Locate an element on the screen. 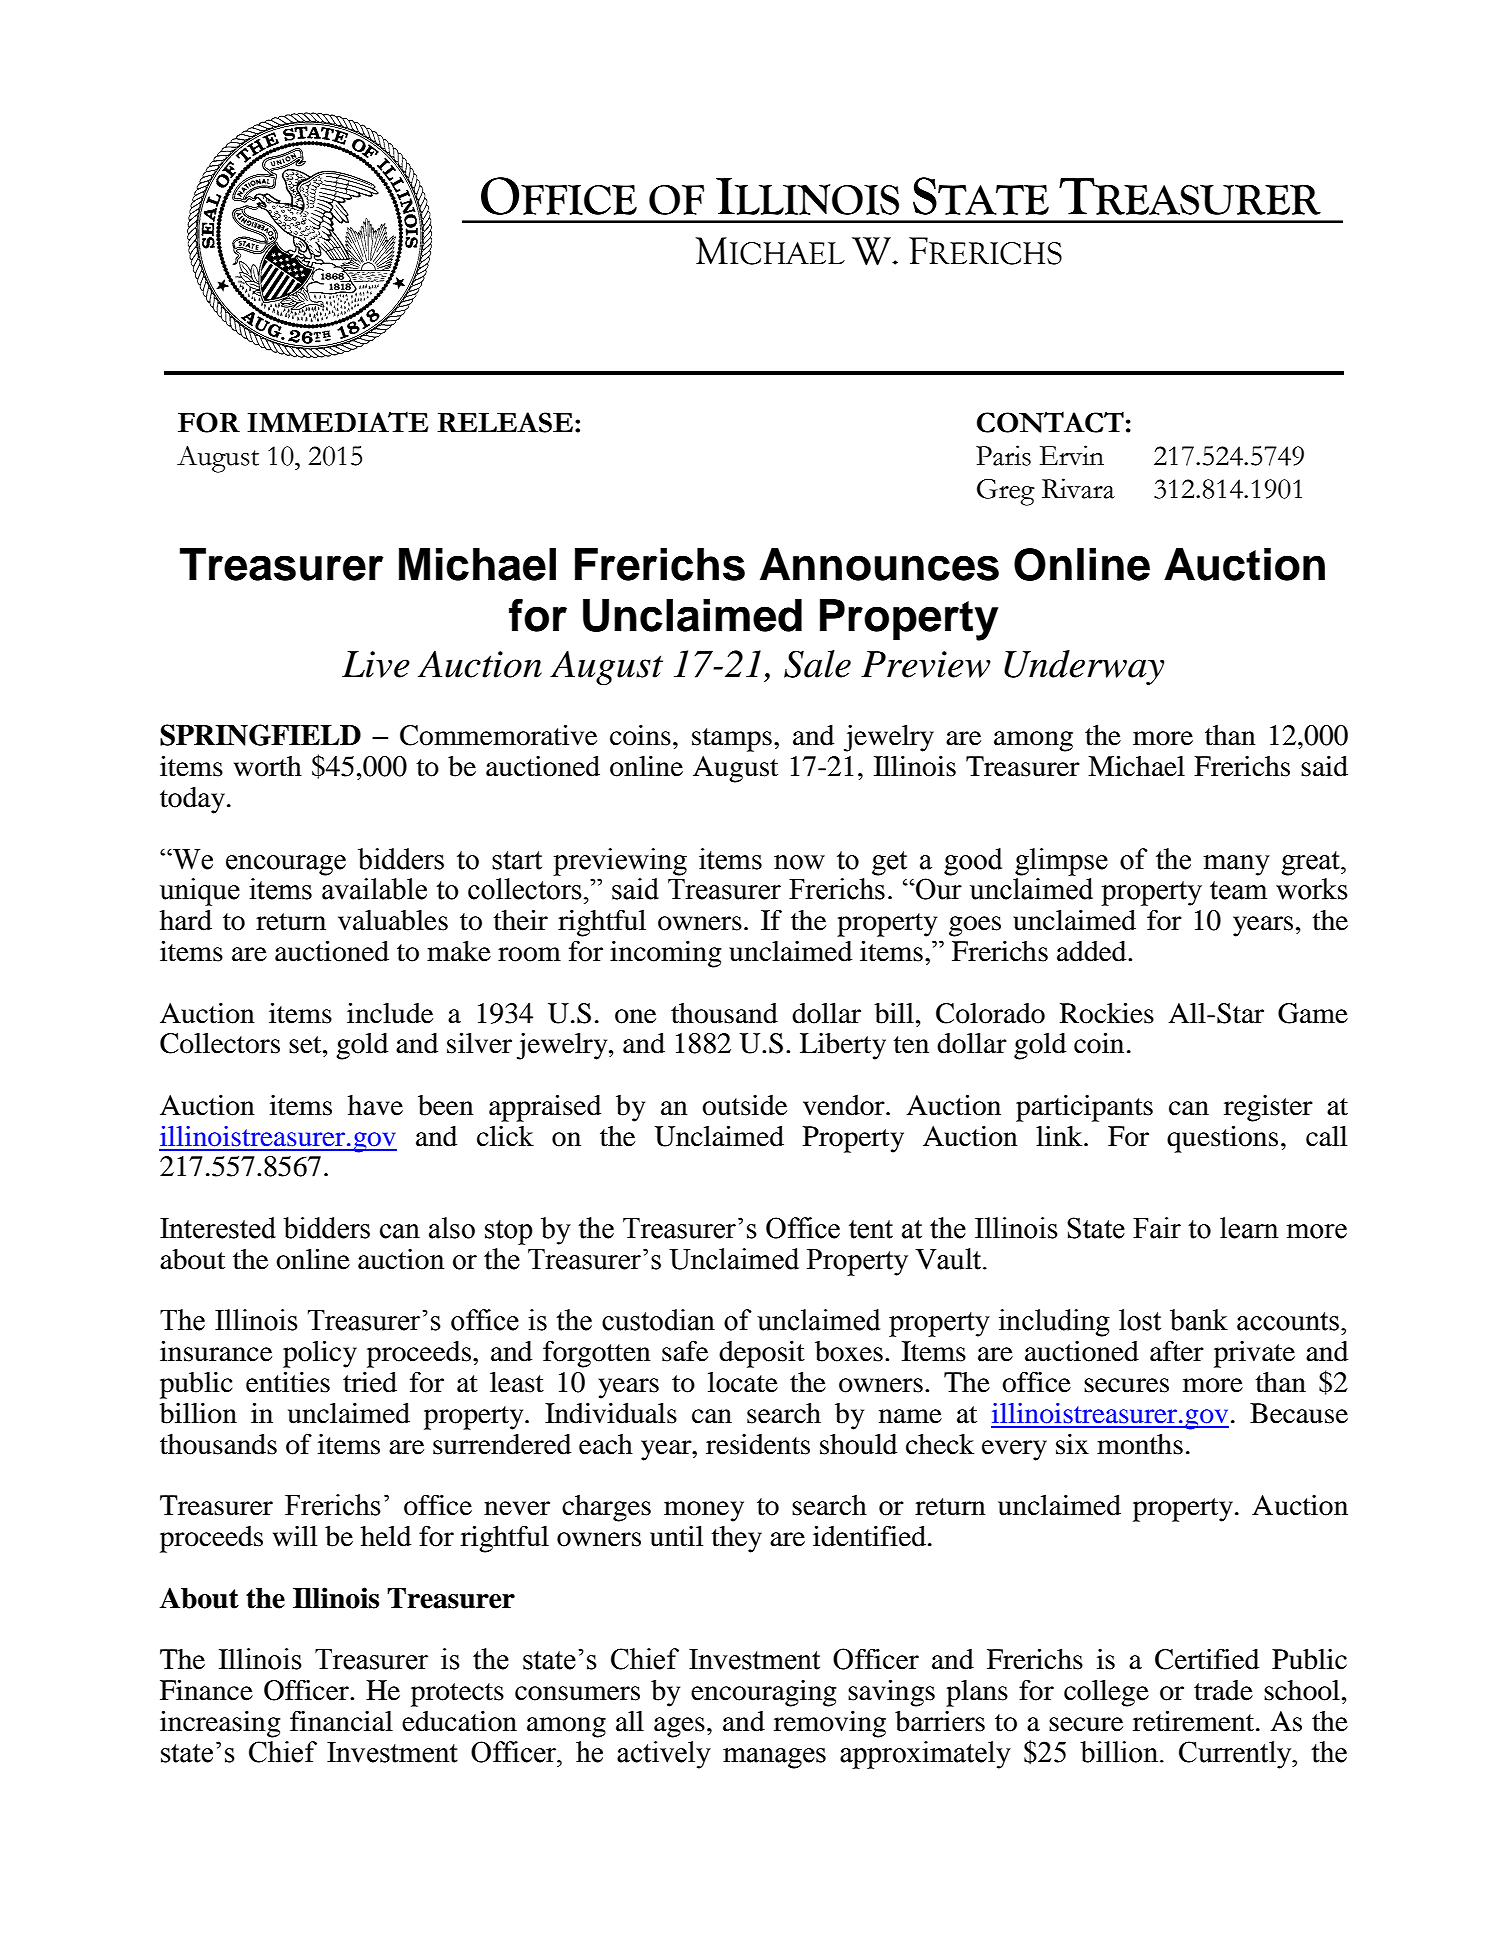 This screenshot has height=1951, width=1508. Ervin is located at coordinates (1072, 455).
